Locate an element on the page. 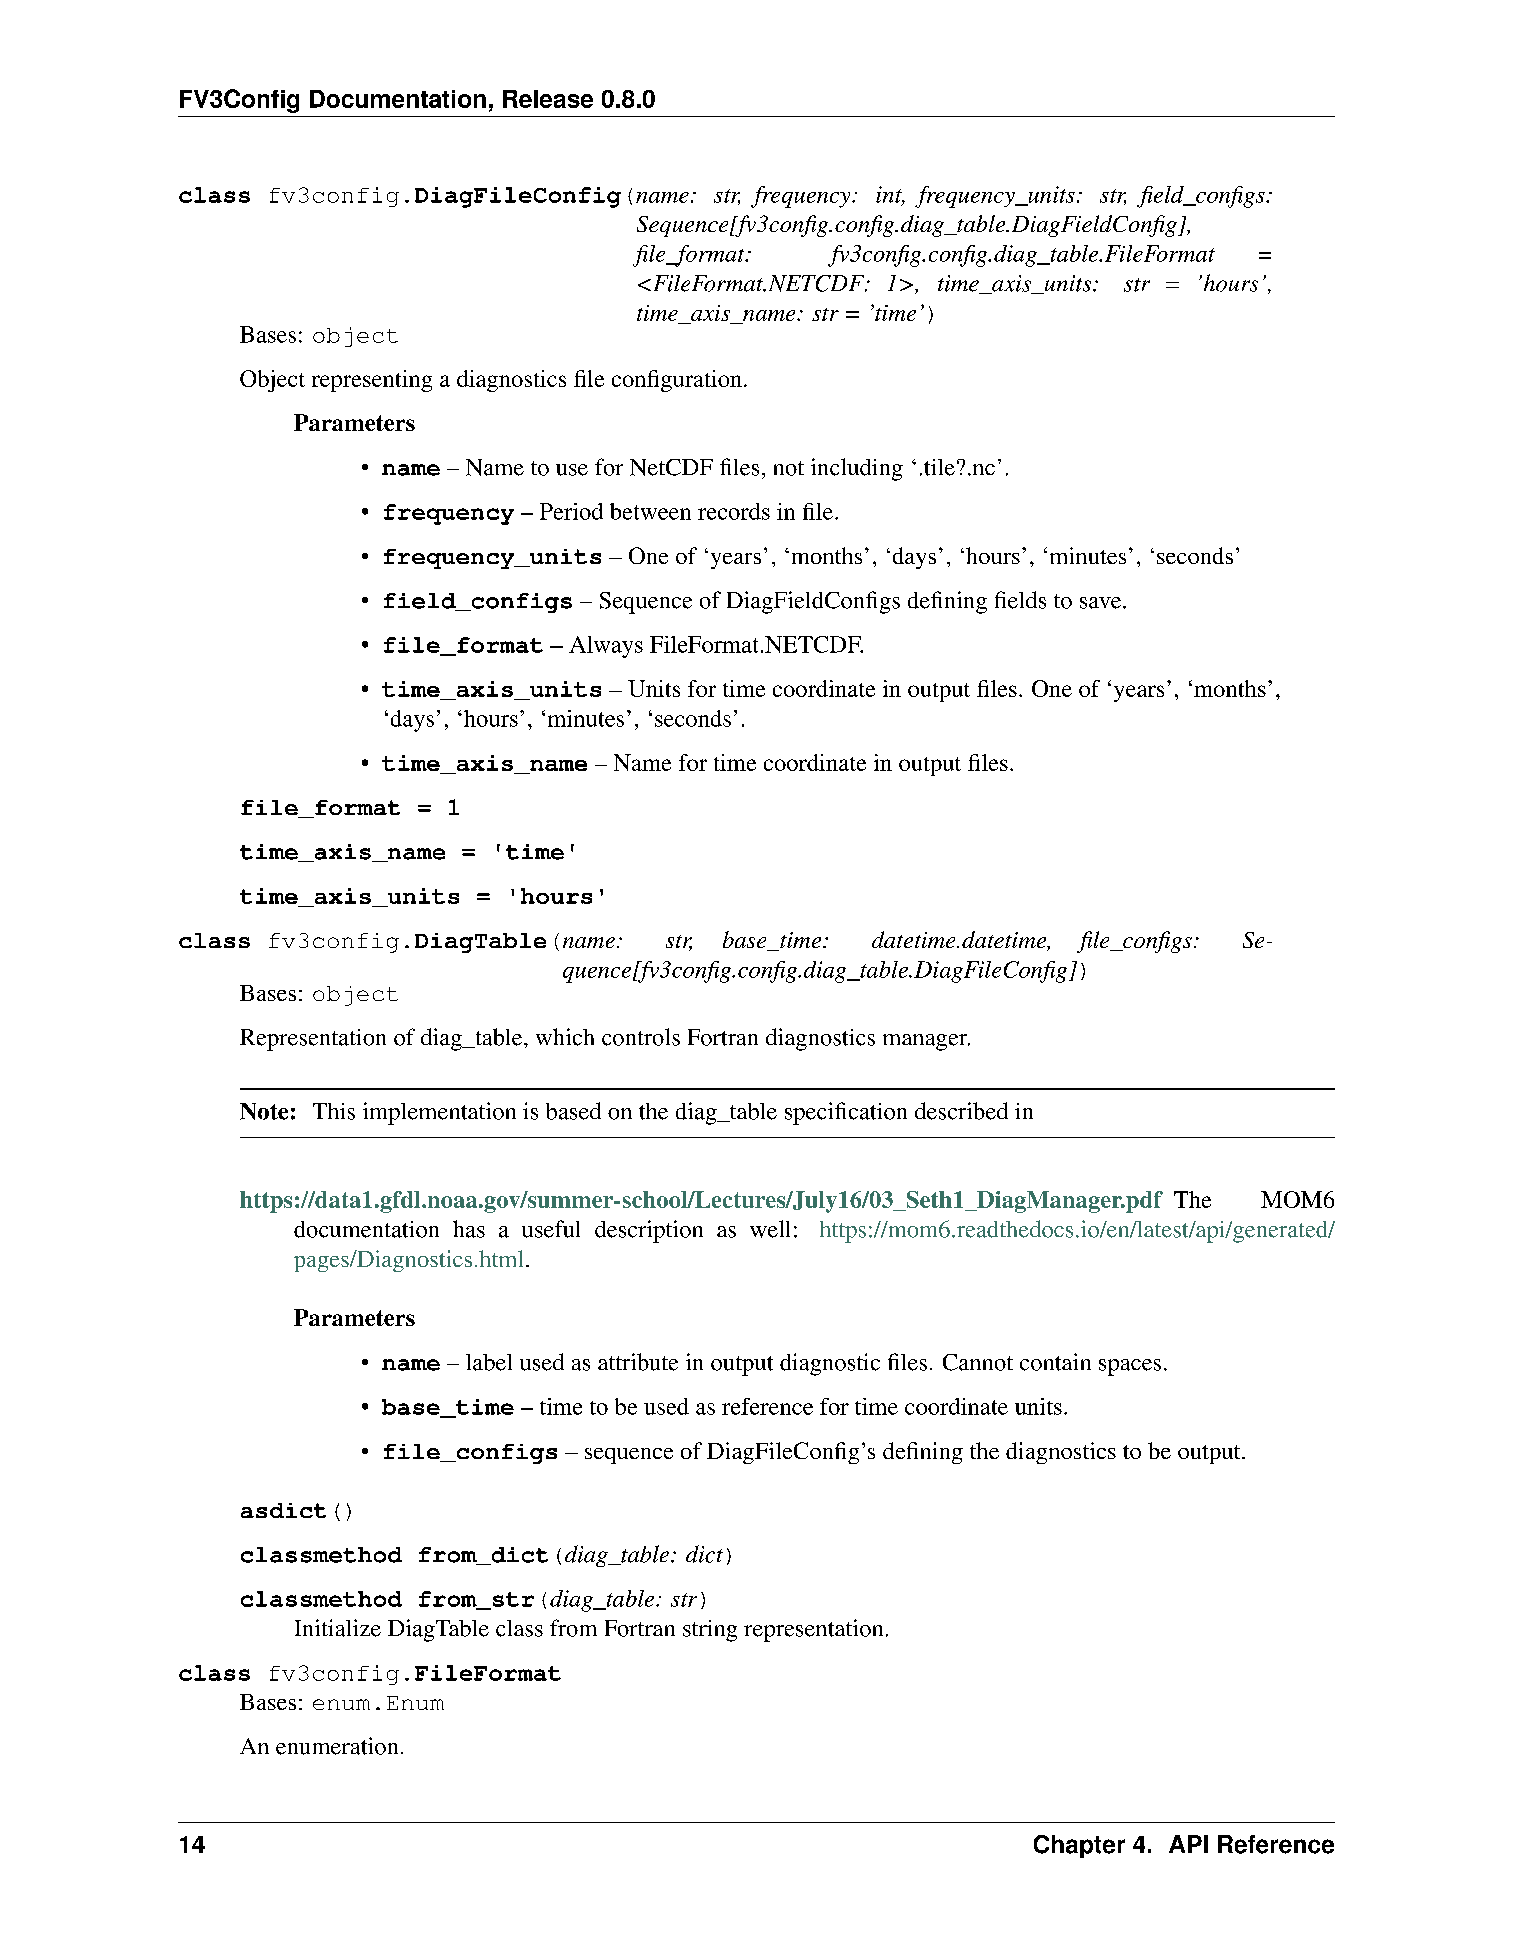 Image resolution: width=1513 pixels, height=1957 pixels. including is located at coordinates (857, 469).
